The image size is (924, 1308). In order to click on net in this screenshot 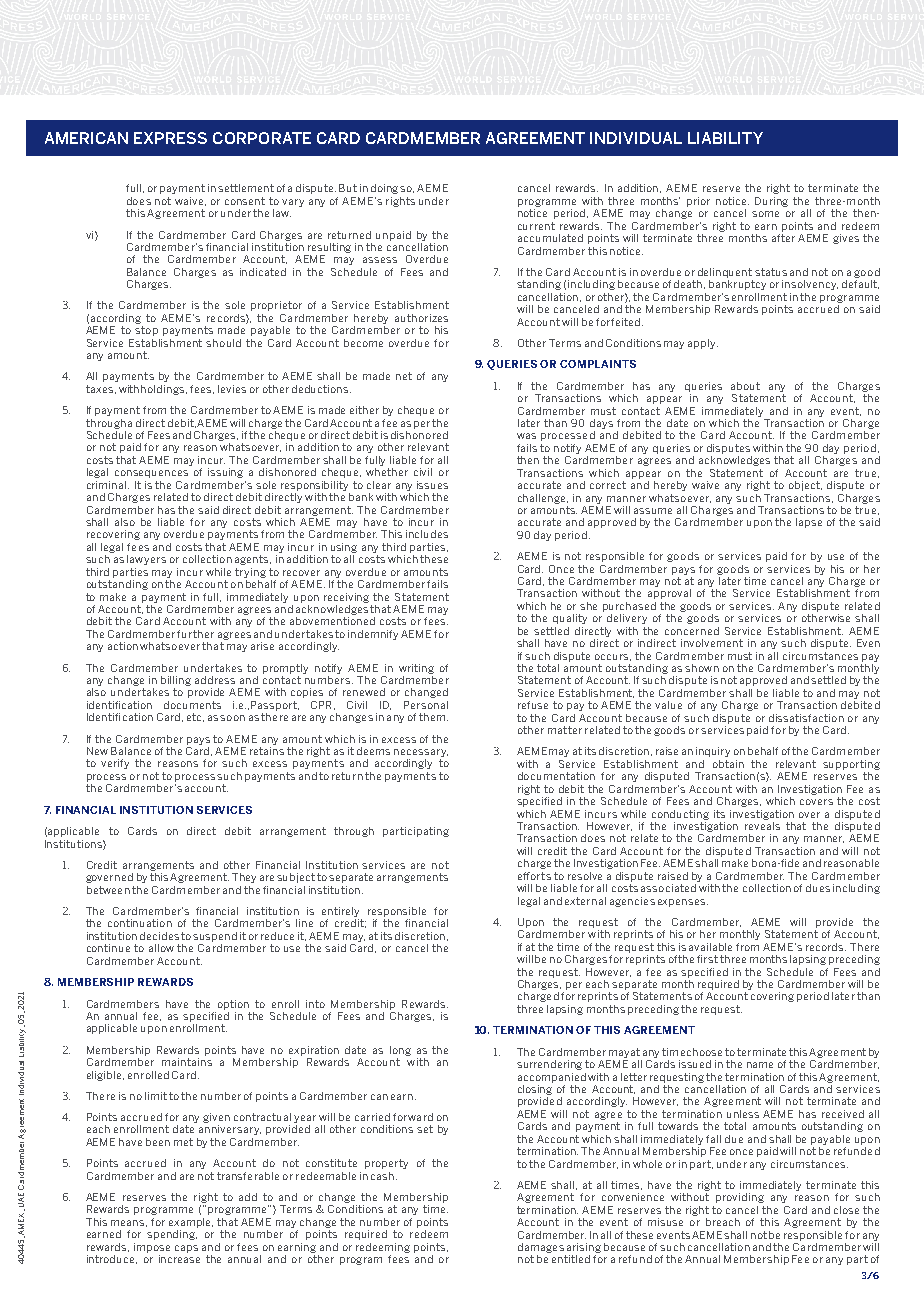, I will do `click(404, 376)`.
